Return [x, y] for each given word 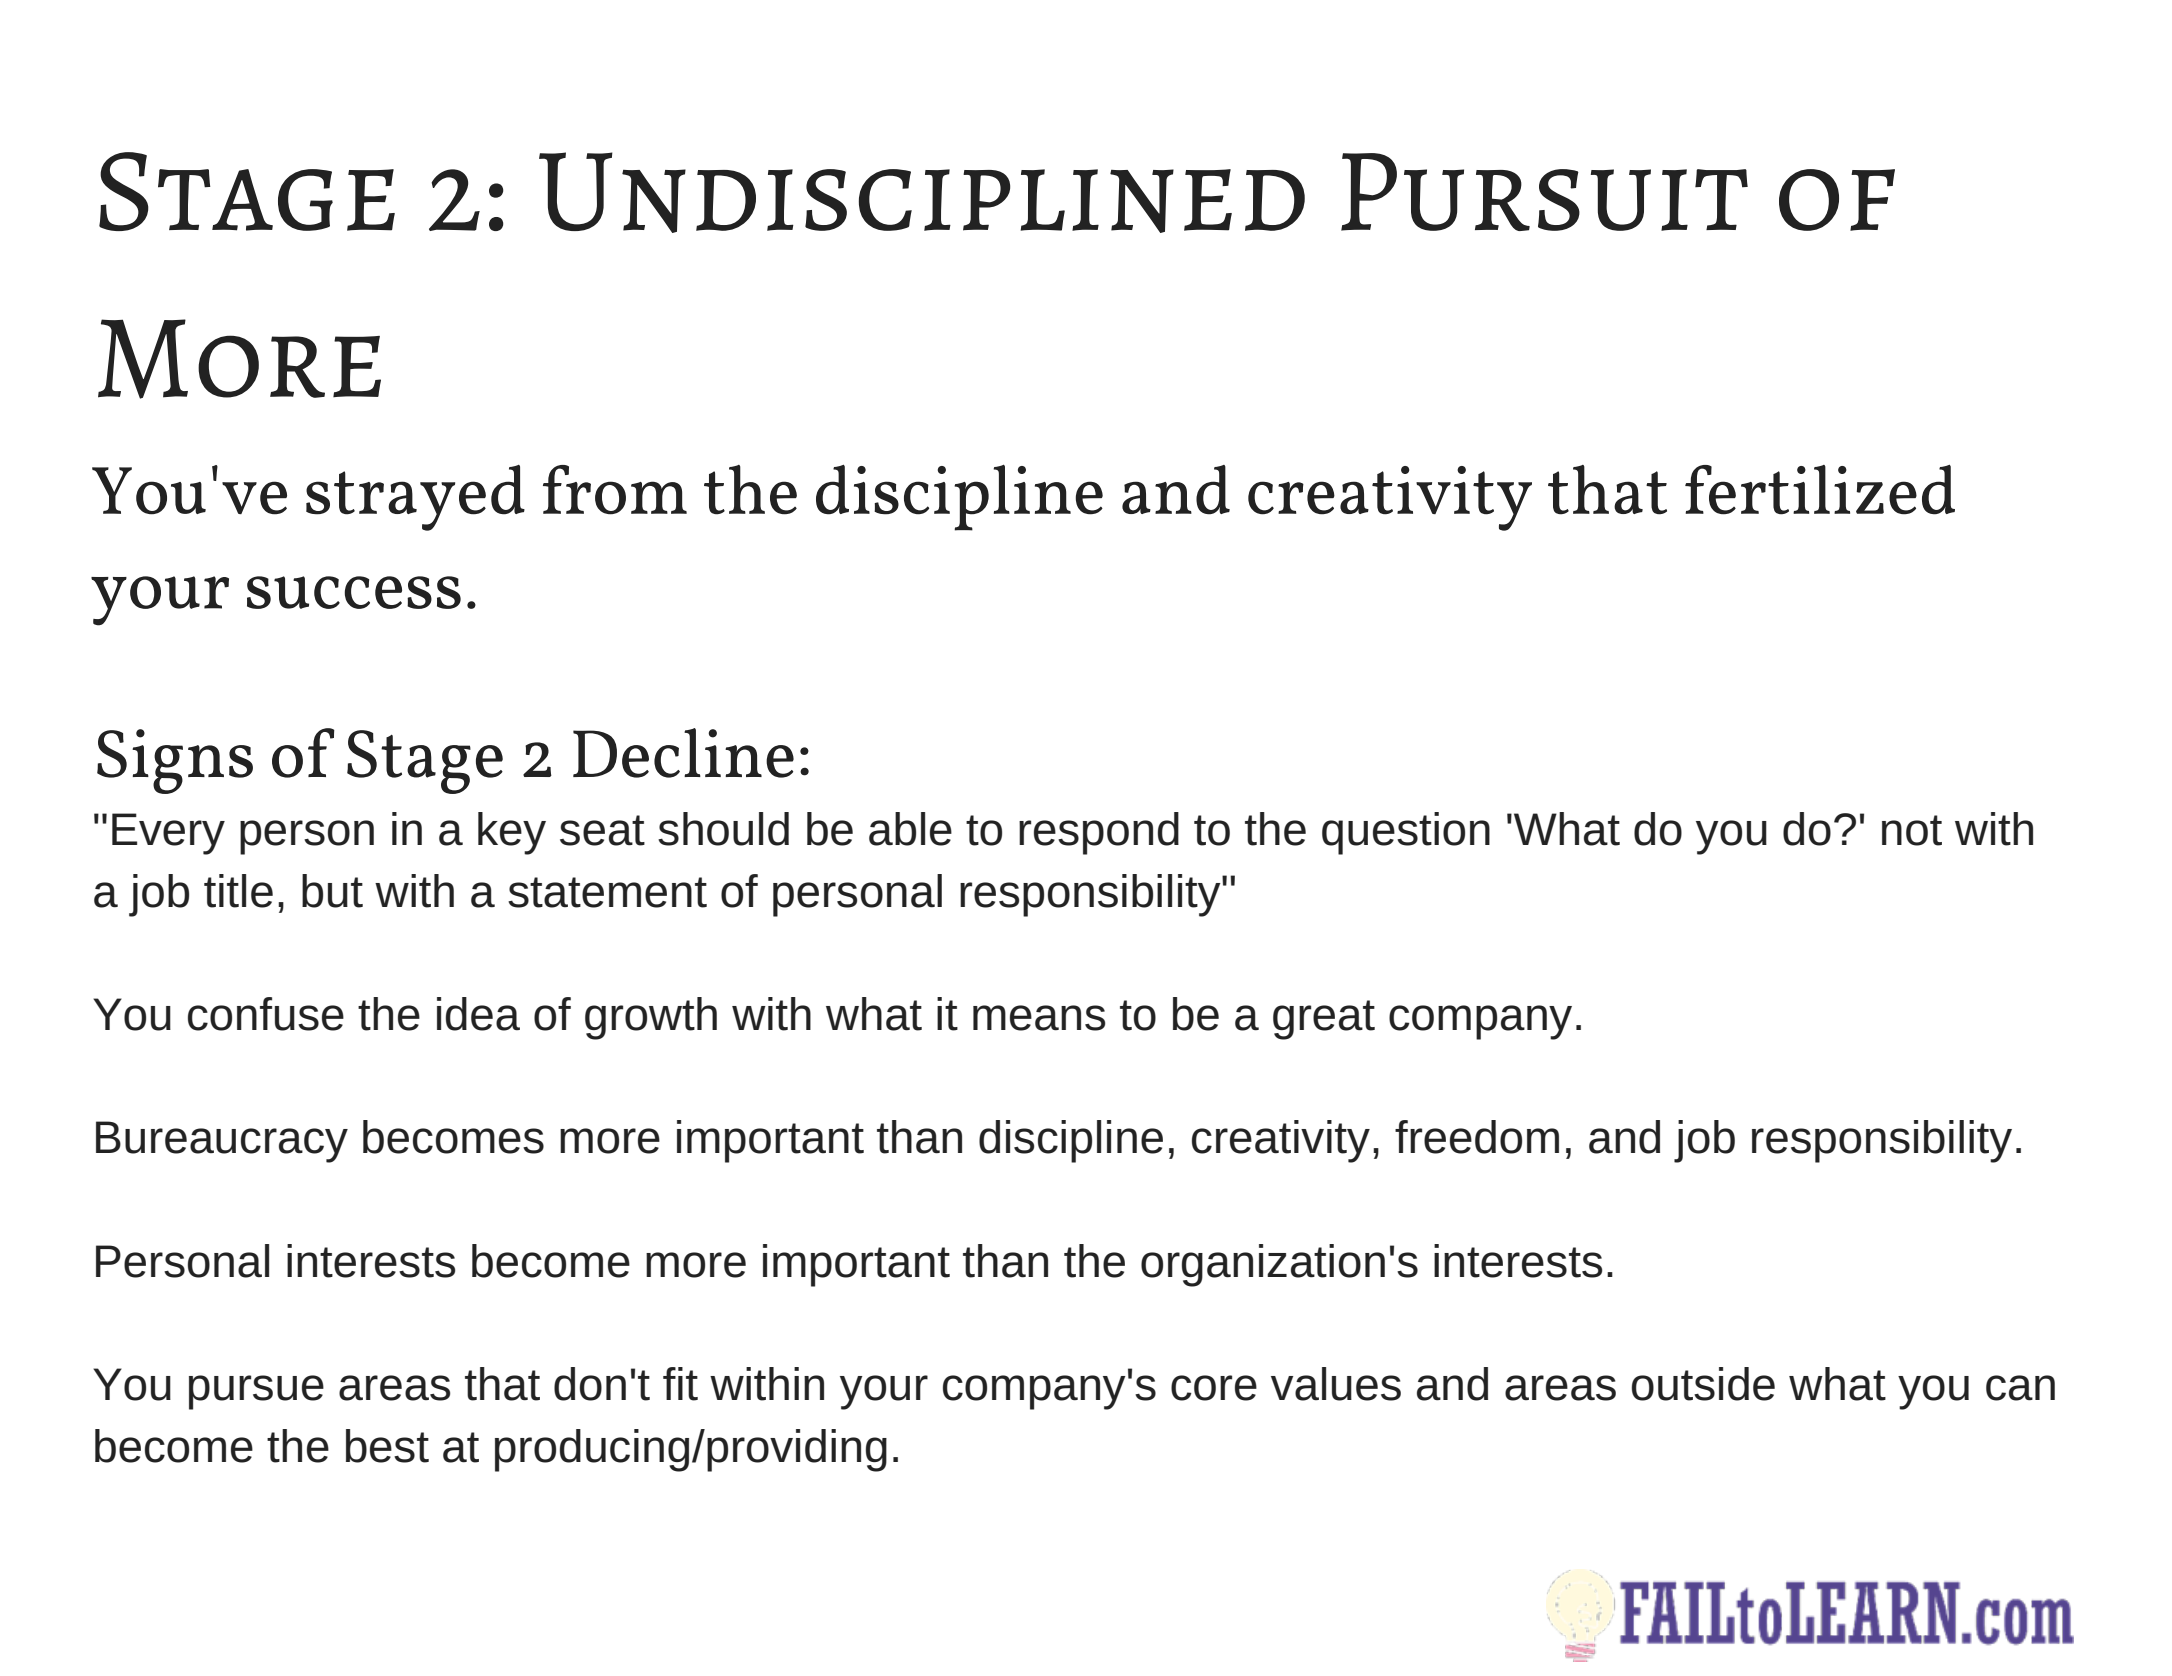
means [1039, 1018]
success [354, 592]
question [1406, 833]
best [387, 1446]
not [1912, 830]
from [615, 490]
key [512, 833]
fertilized [1820, 490]
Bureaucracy [222, 1142]
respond [1099, 833]
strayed [415, 498]
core [1214, 1388]
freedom [1477, 1137]
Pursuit [1544, 192]
